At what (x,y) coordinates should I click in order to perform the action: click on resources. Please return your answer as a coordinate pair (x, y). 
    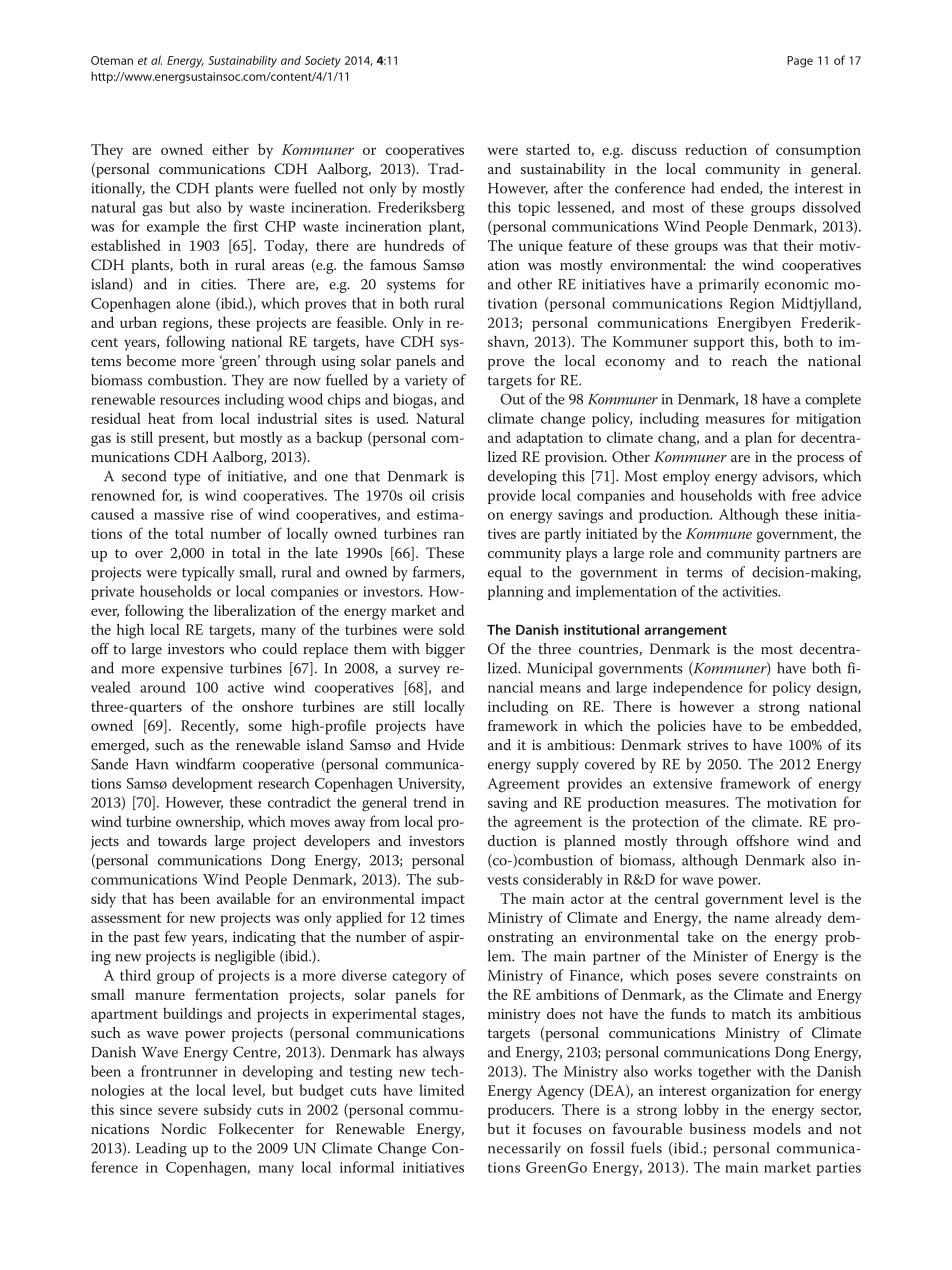
    Looking at the image, I should click on (190, 401).
